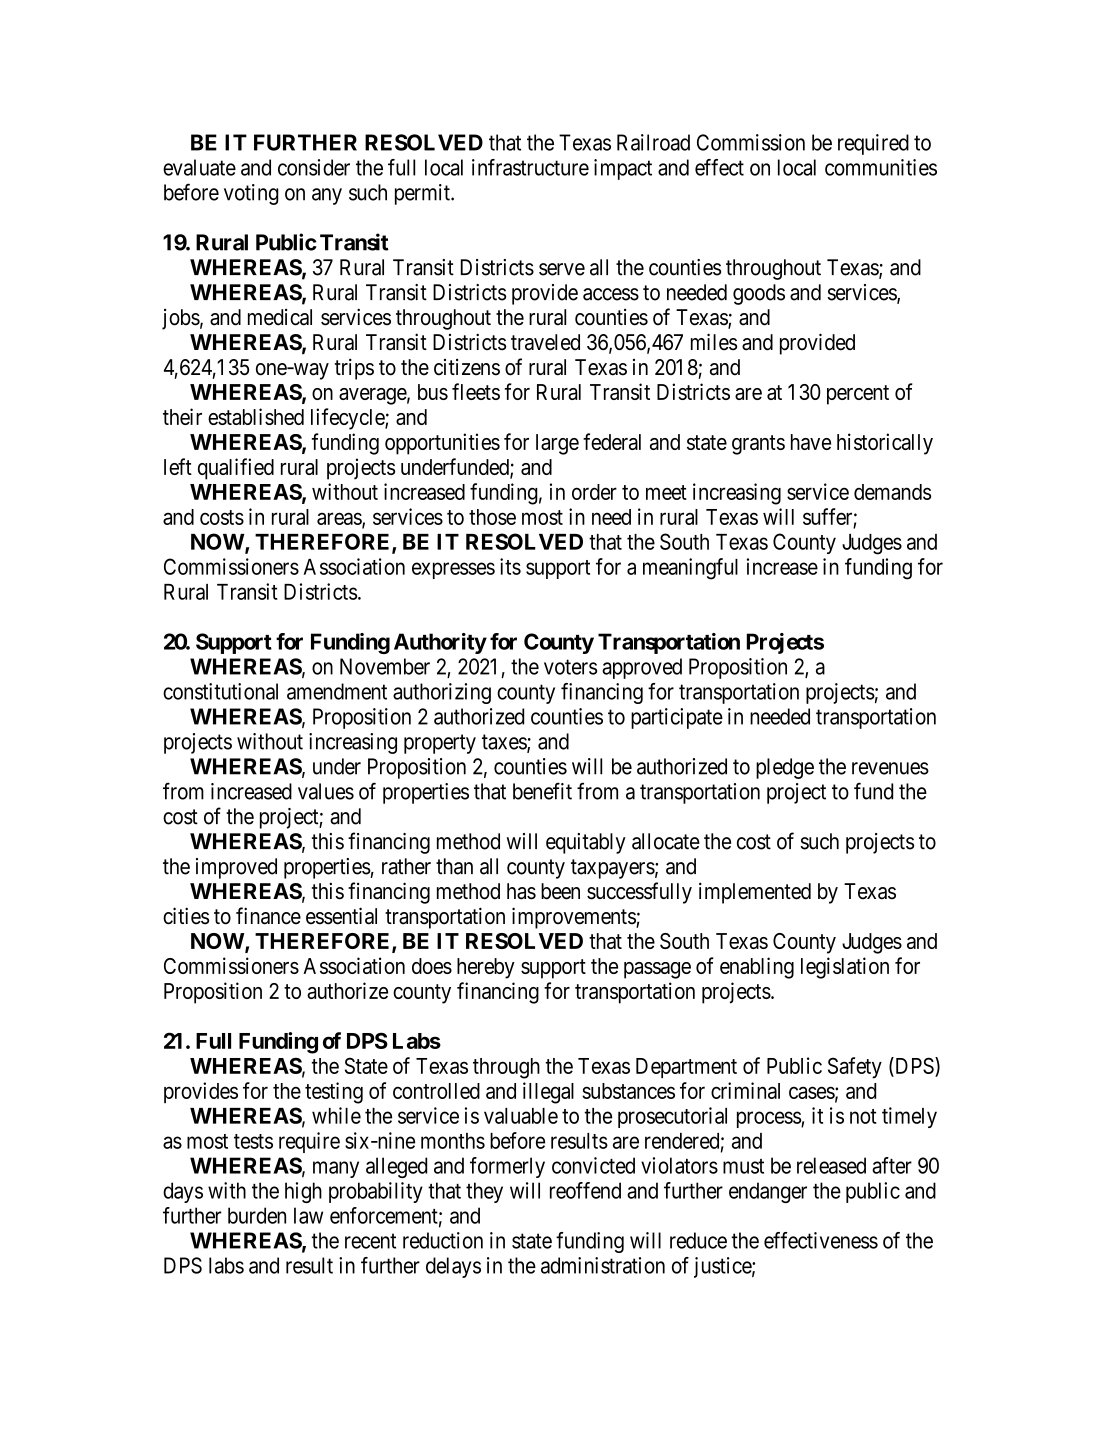 This document has width=1106, height=1432. What do you see at coordinates (768, 1192) in the document?
I see `endanger` at bounding box center [768, 1192].
